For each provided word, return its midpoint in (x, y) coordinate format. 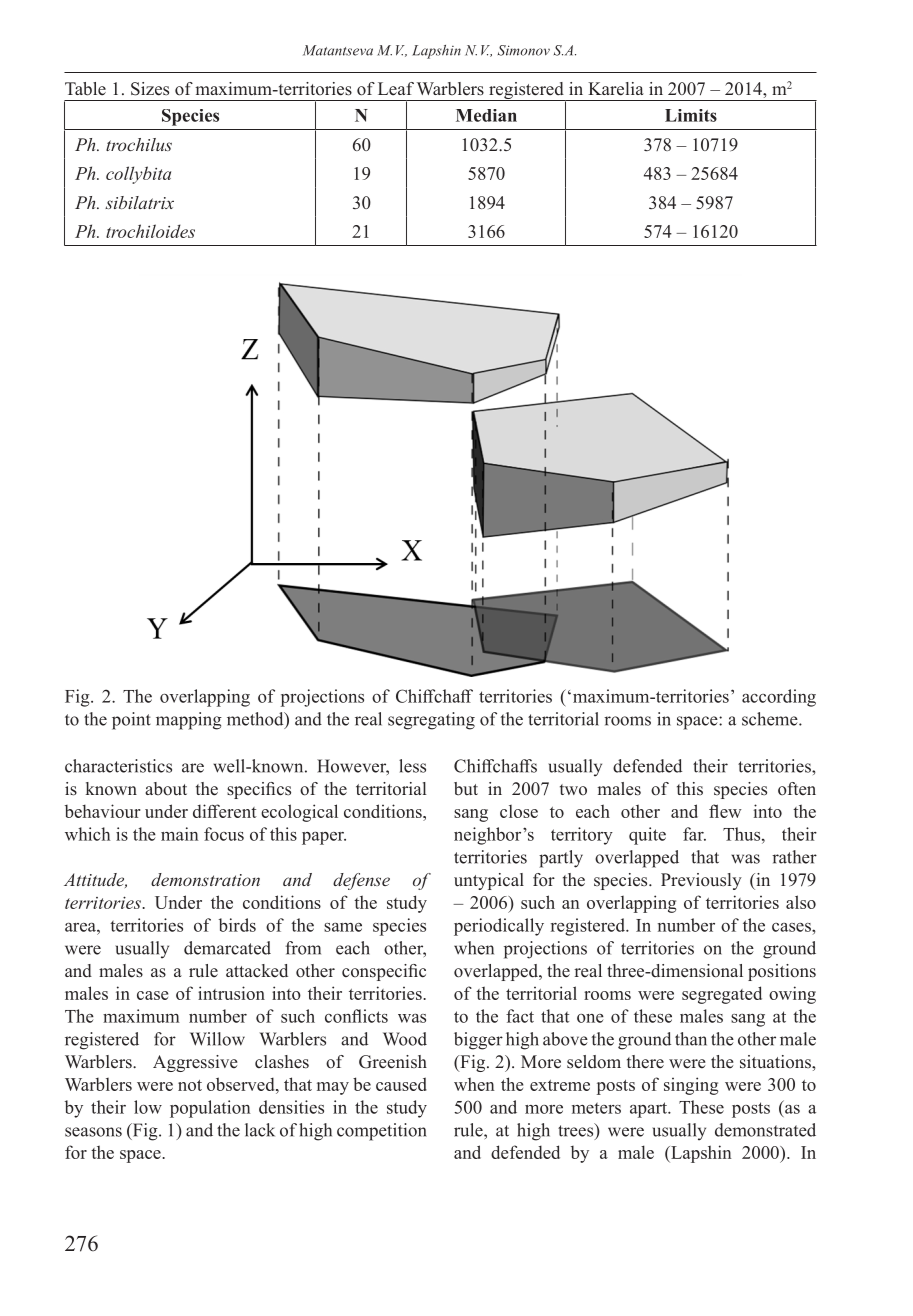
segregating (431, 721)
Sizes (150, 89)
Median (486, 115)
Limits (691, 115)
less (412, 766)
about (166, 789)
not (190, 1085)
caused (401, 1084)
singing (691, 1086)
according (779, 698)
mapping (189, 721)
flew (725, 811)
